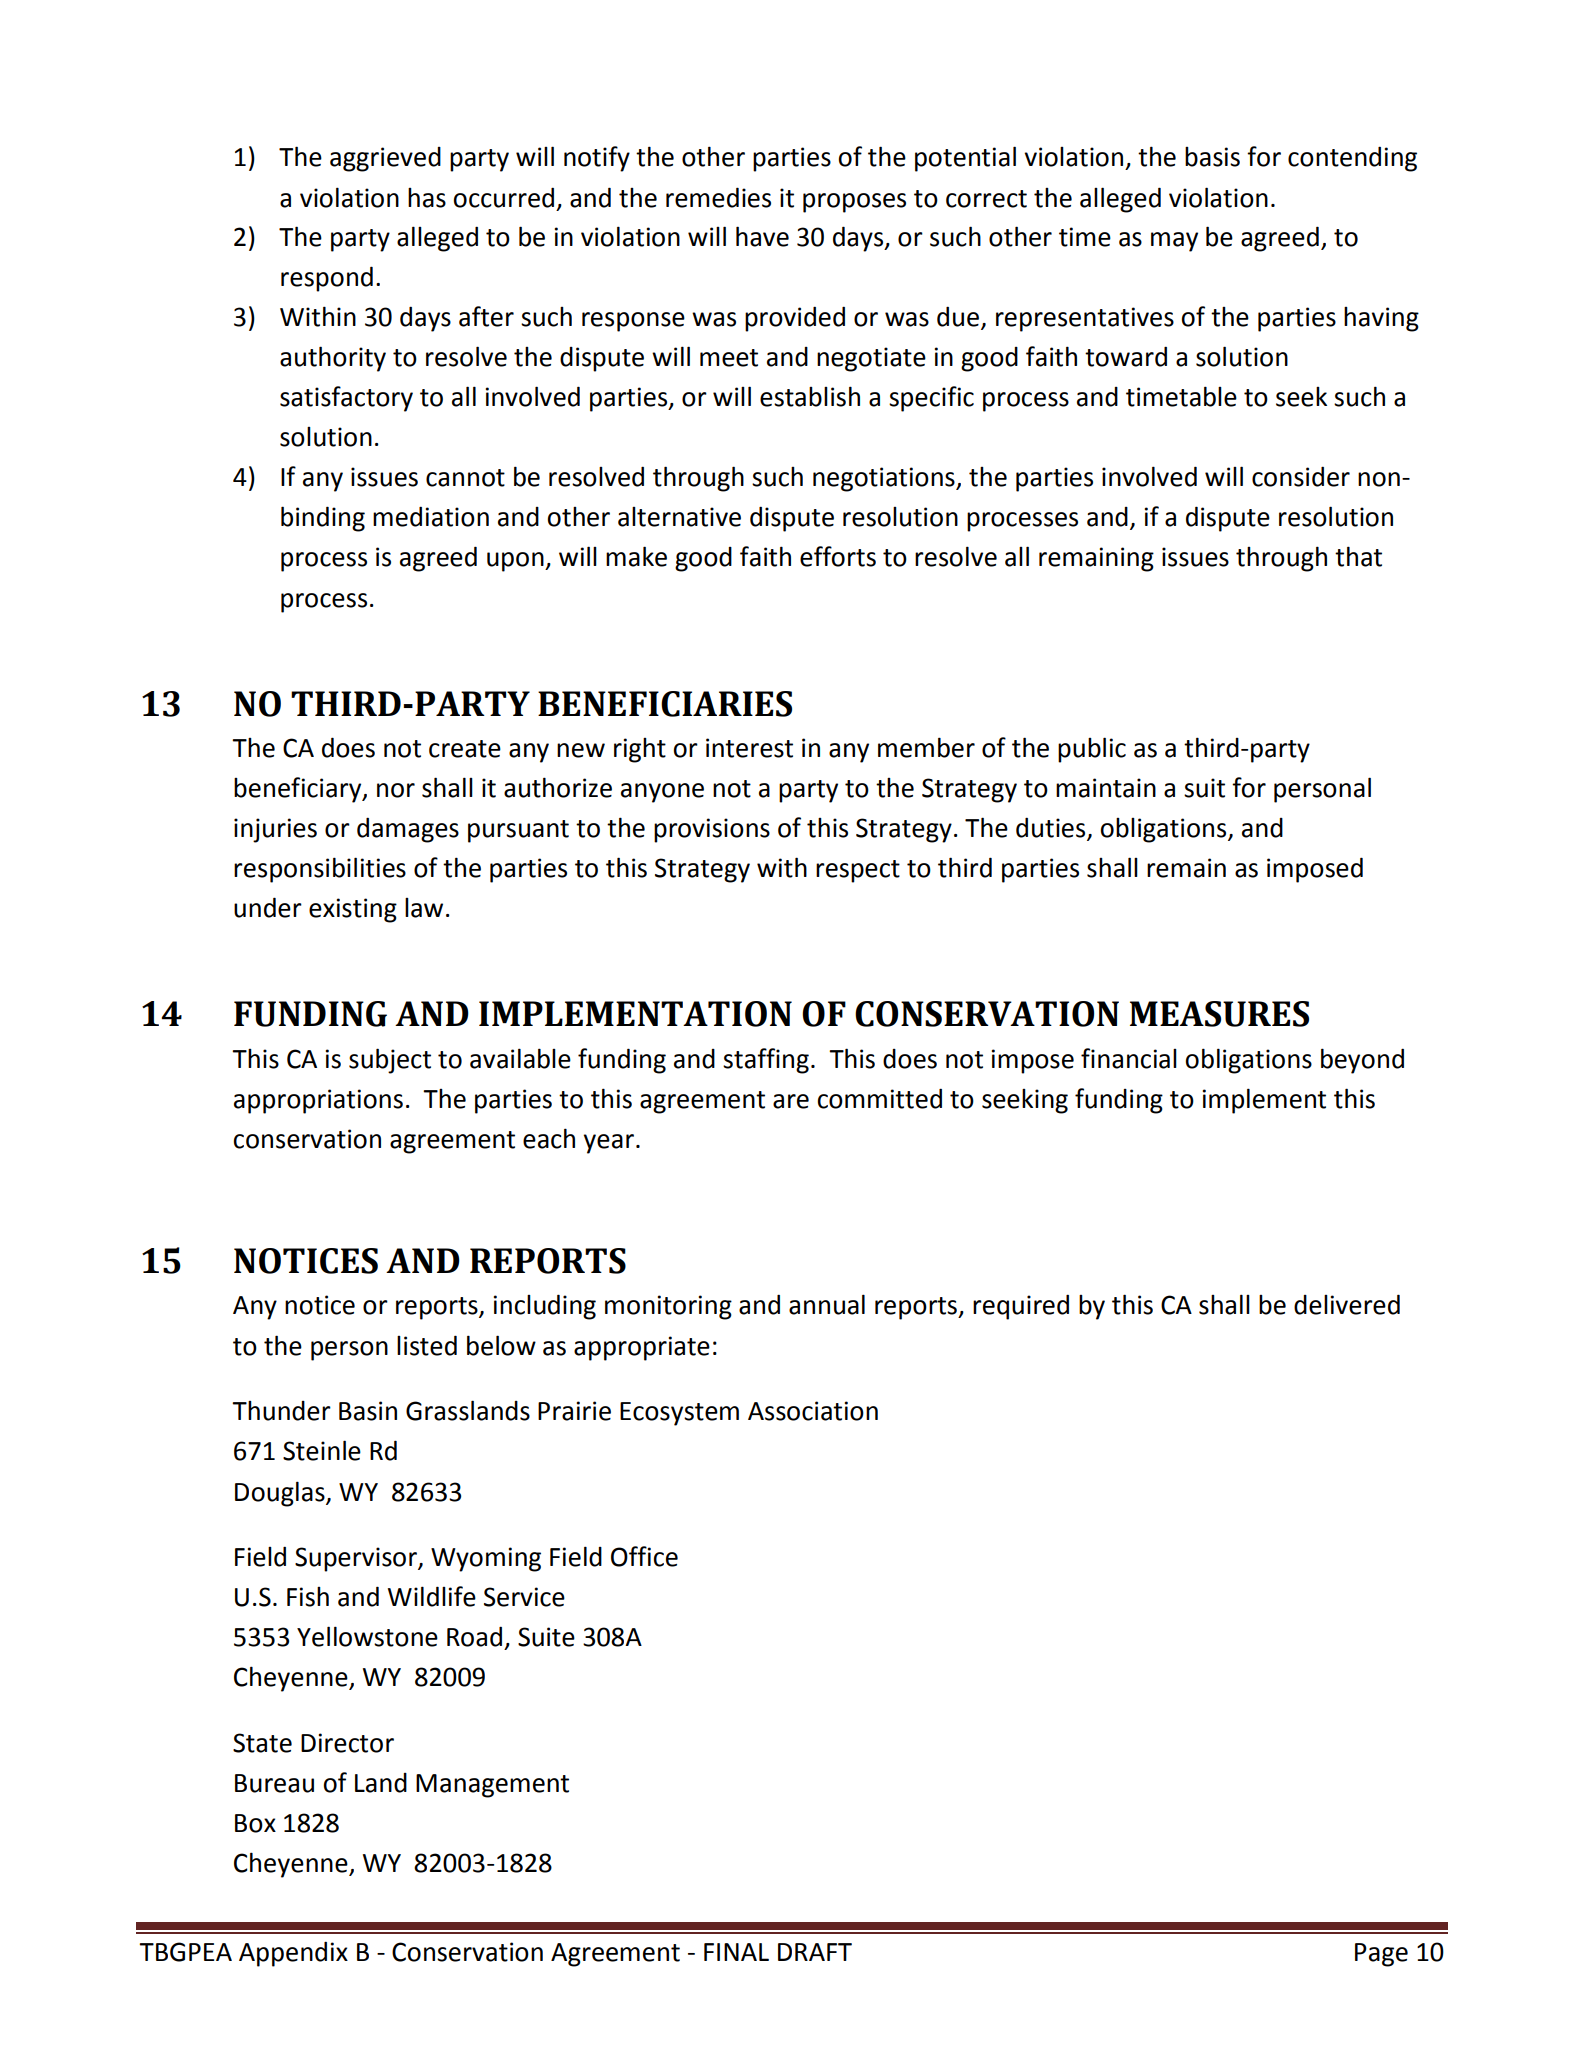 This document has height=2050, width=1584. Describe the element at coordinates (1212, 157) in the document. I see `basis` at that location.
